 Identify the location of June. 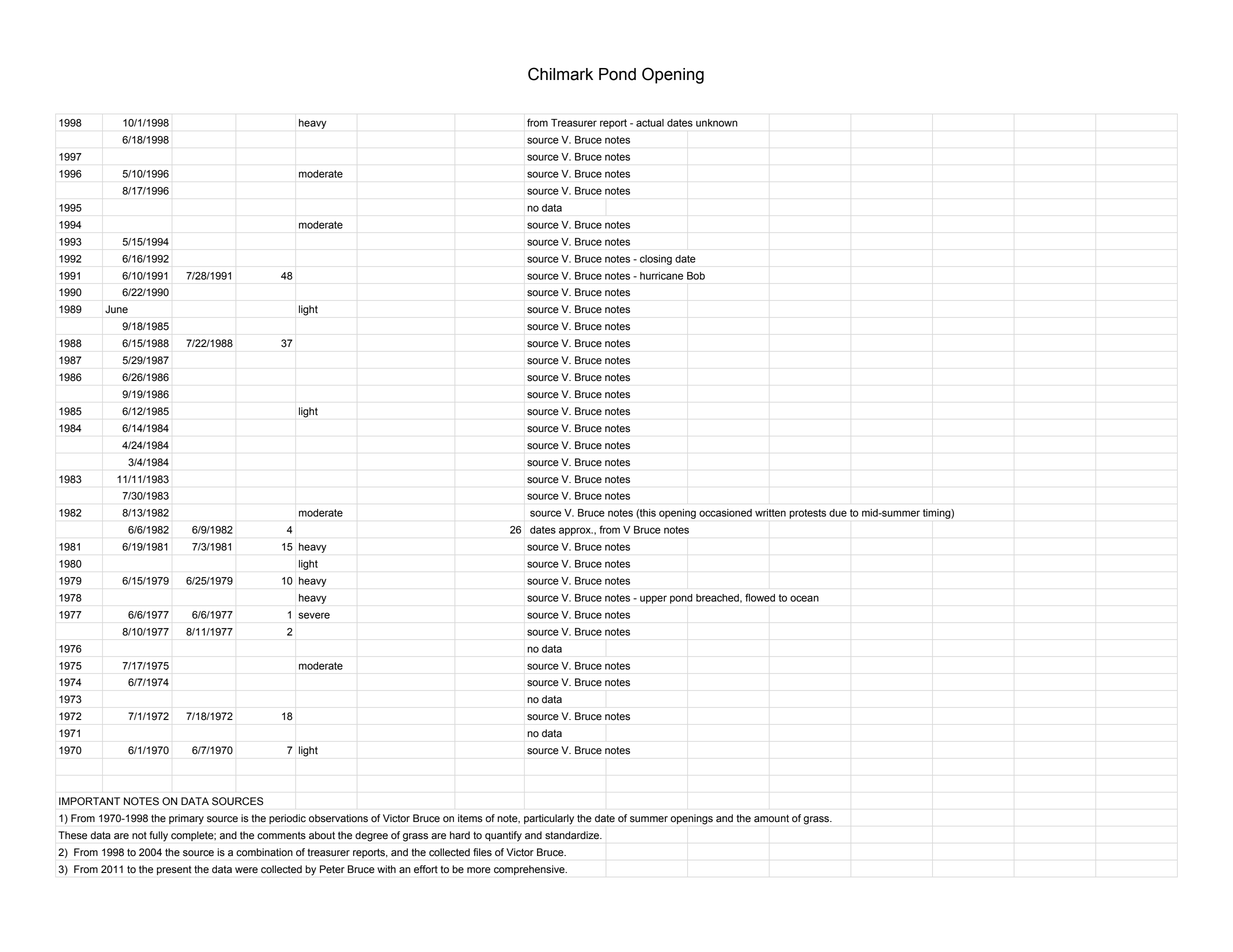
(116, 309).
